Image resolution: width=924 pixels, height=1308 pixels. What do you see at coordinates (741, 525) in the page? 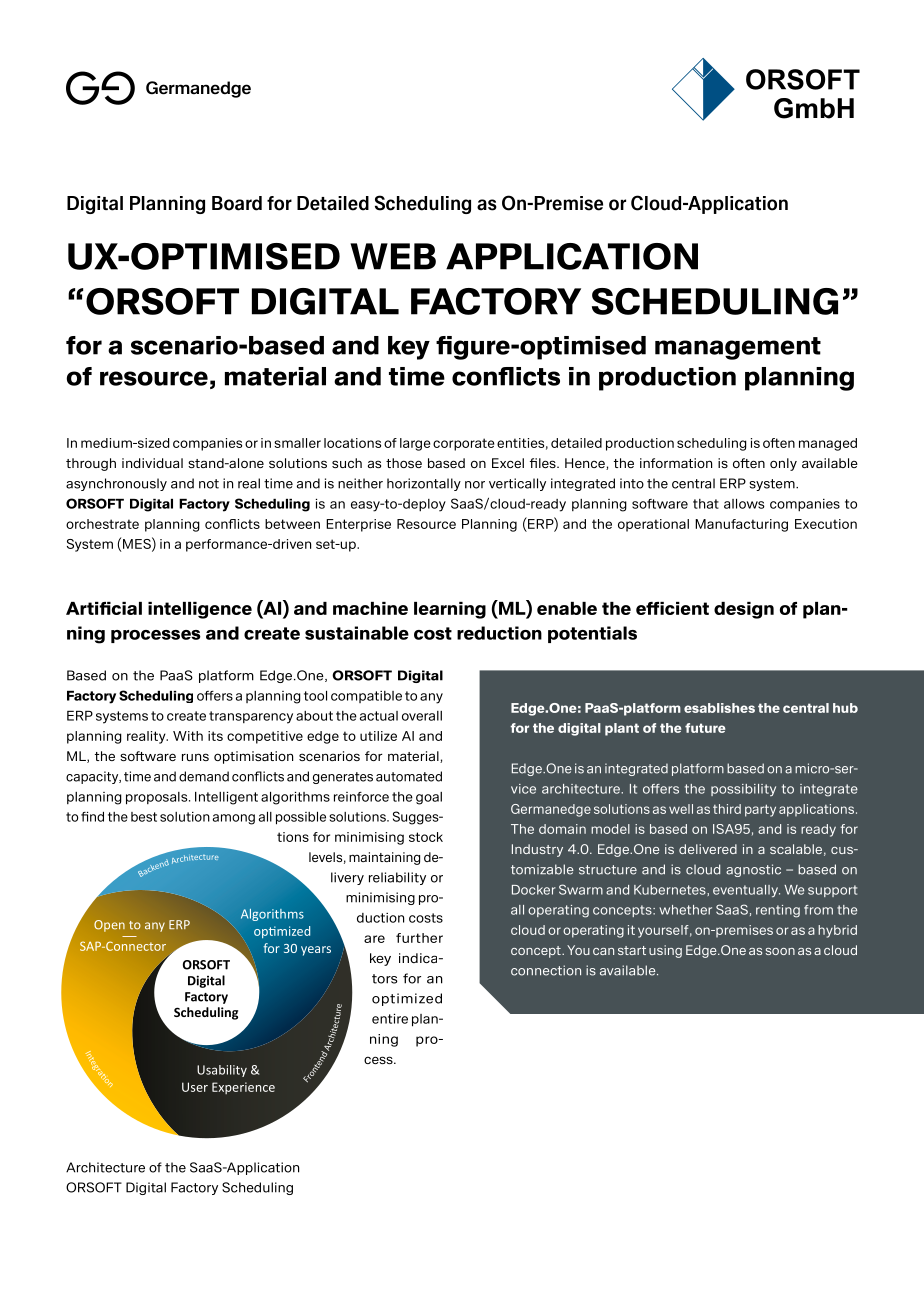
I see `Manufacturing` at bounding box center [741, 525].
